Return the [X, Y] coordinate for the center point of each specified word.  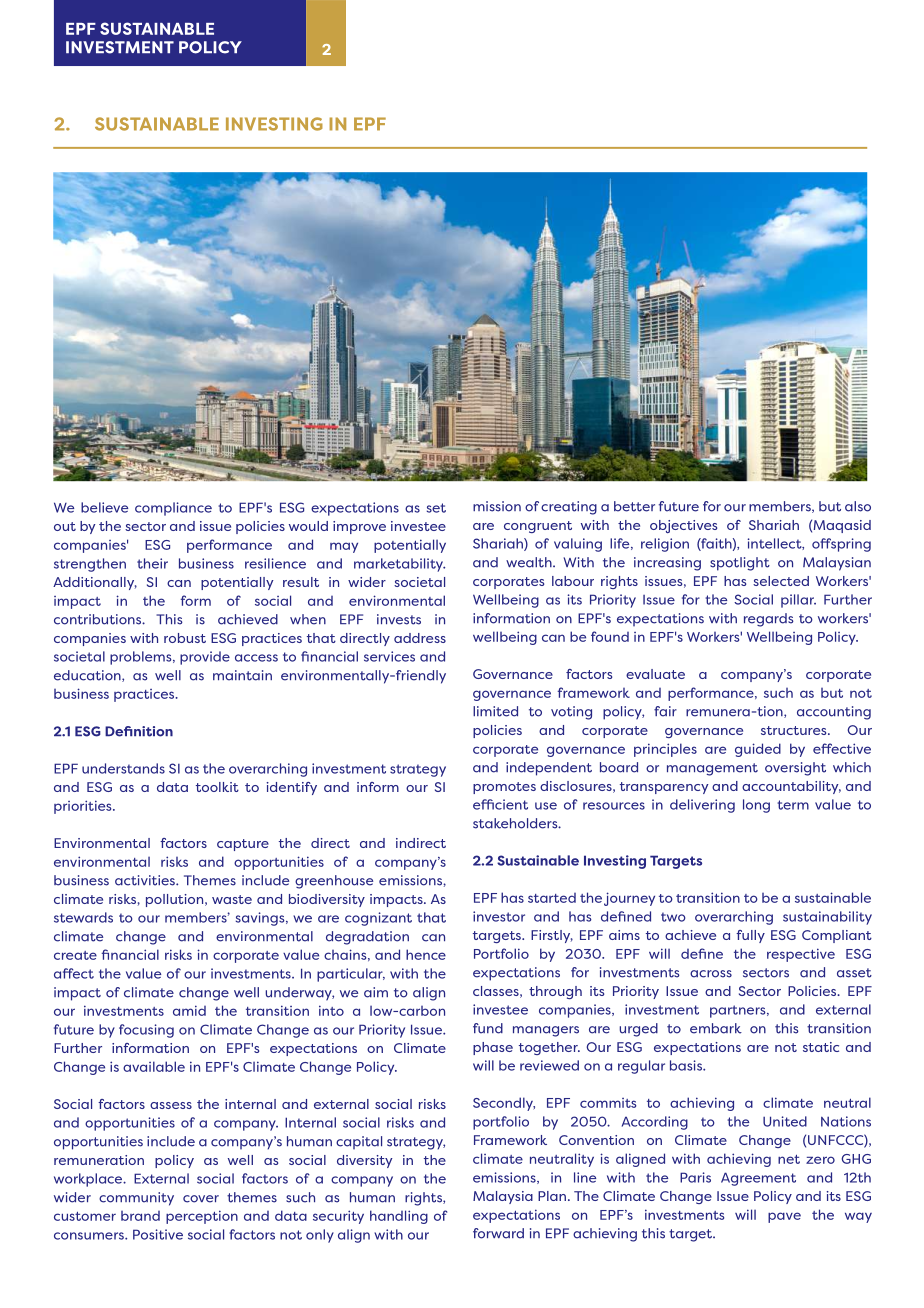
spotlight [740, 564]
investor [499, 916]
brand [140, 1216]
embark [716, 1028]
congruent [538, 527]
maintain [242, 675]
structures [795, 730]
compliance [173, 509]
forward [498, 1233]
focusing [146, 1031]
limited [495, 711]
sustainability [827, 918]
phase [493, 1048]
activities [146, 880]
